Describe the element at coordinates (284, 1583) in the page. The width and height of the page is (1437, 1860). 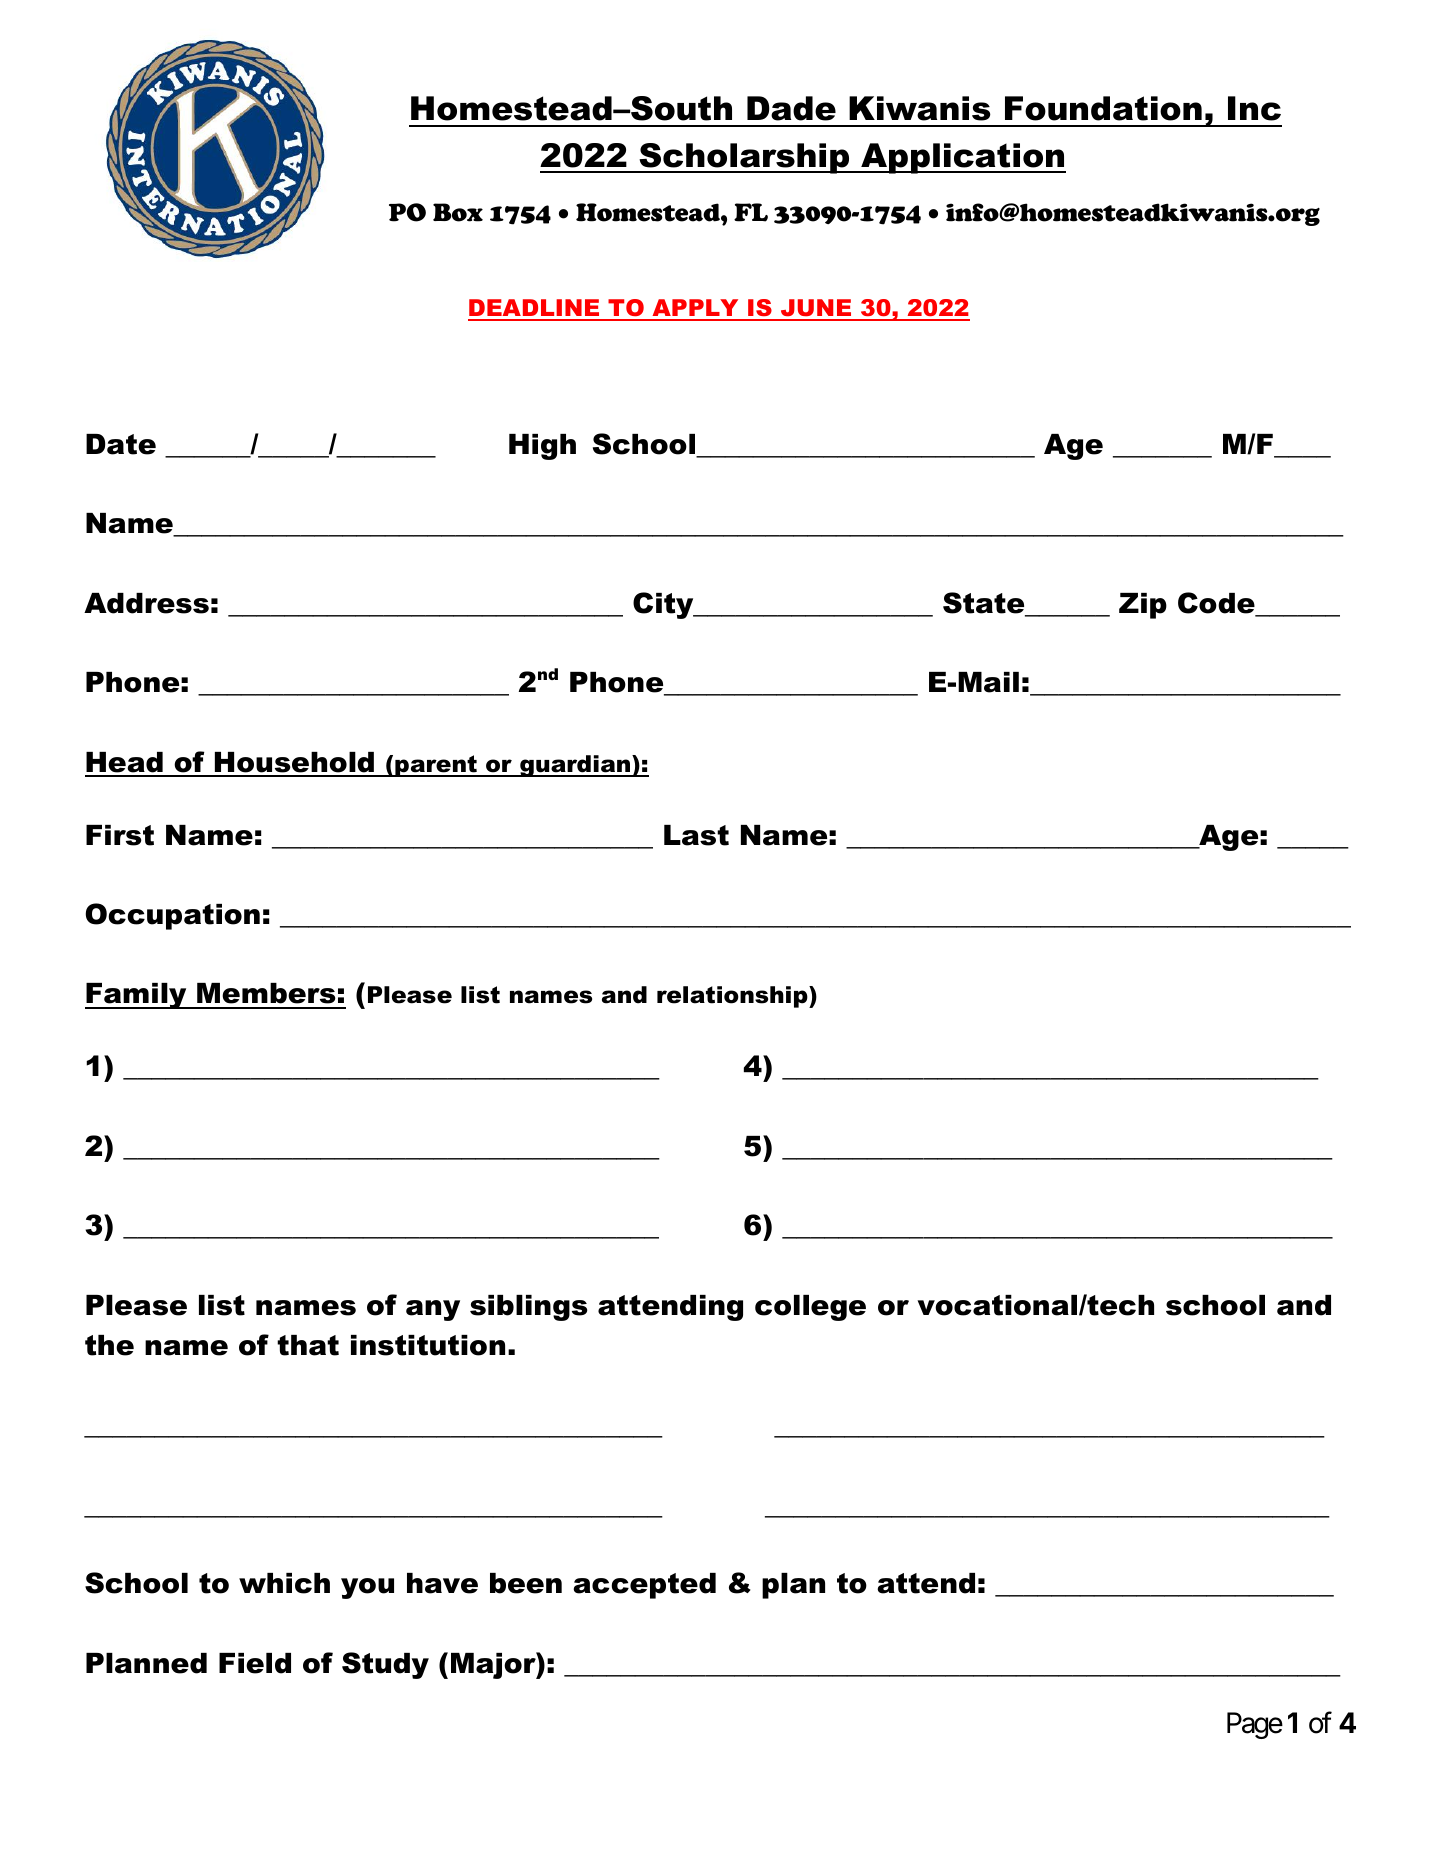
I see `which` at that location.
